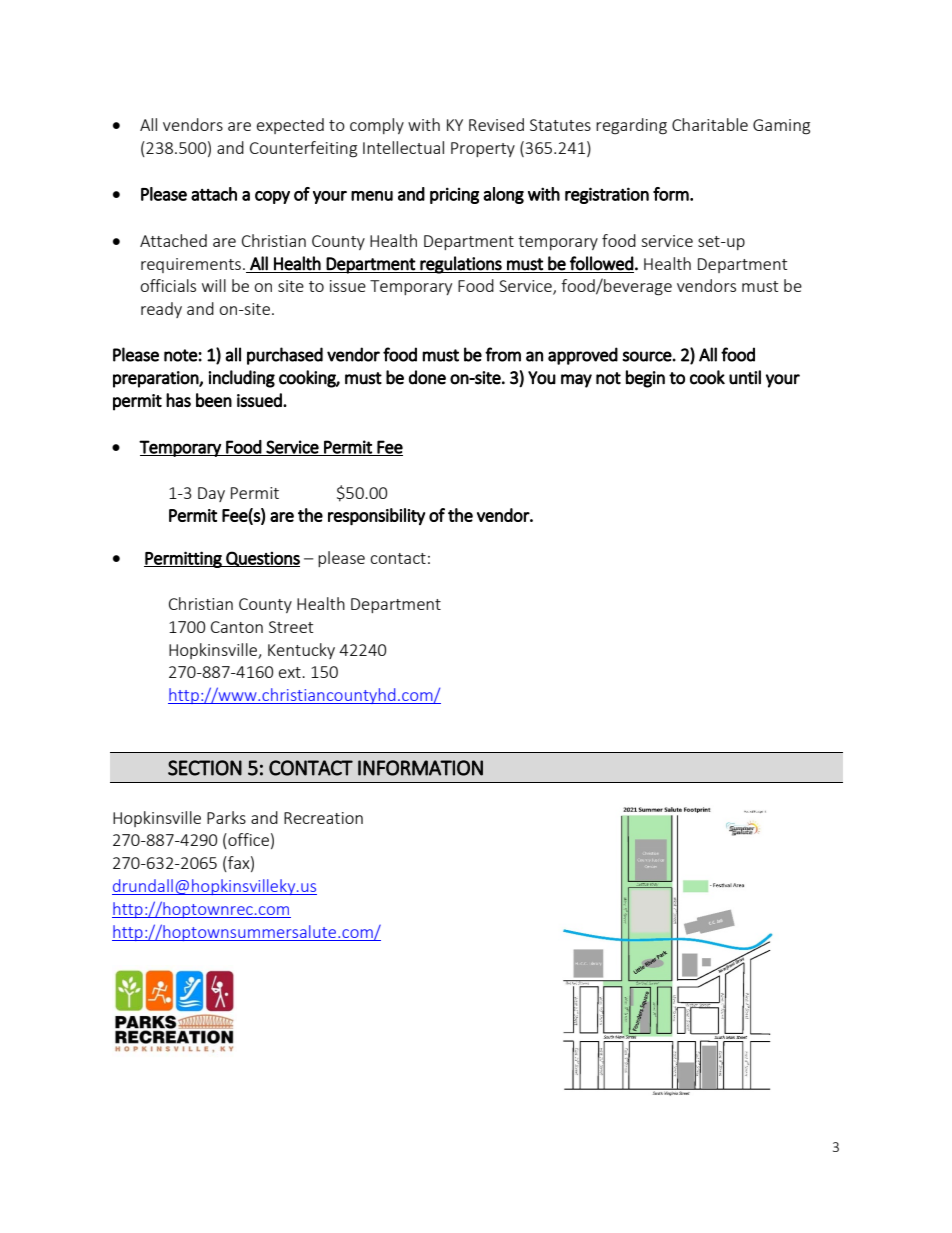  Describe the element at coordinates (247, 841) in the screenshot. I see `office` at that location.
